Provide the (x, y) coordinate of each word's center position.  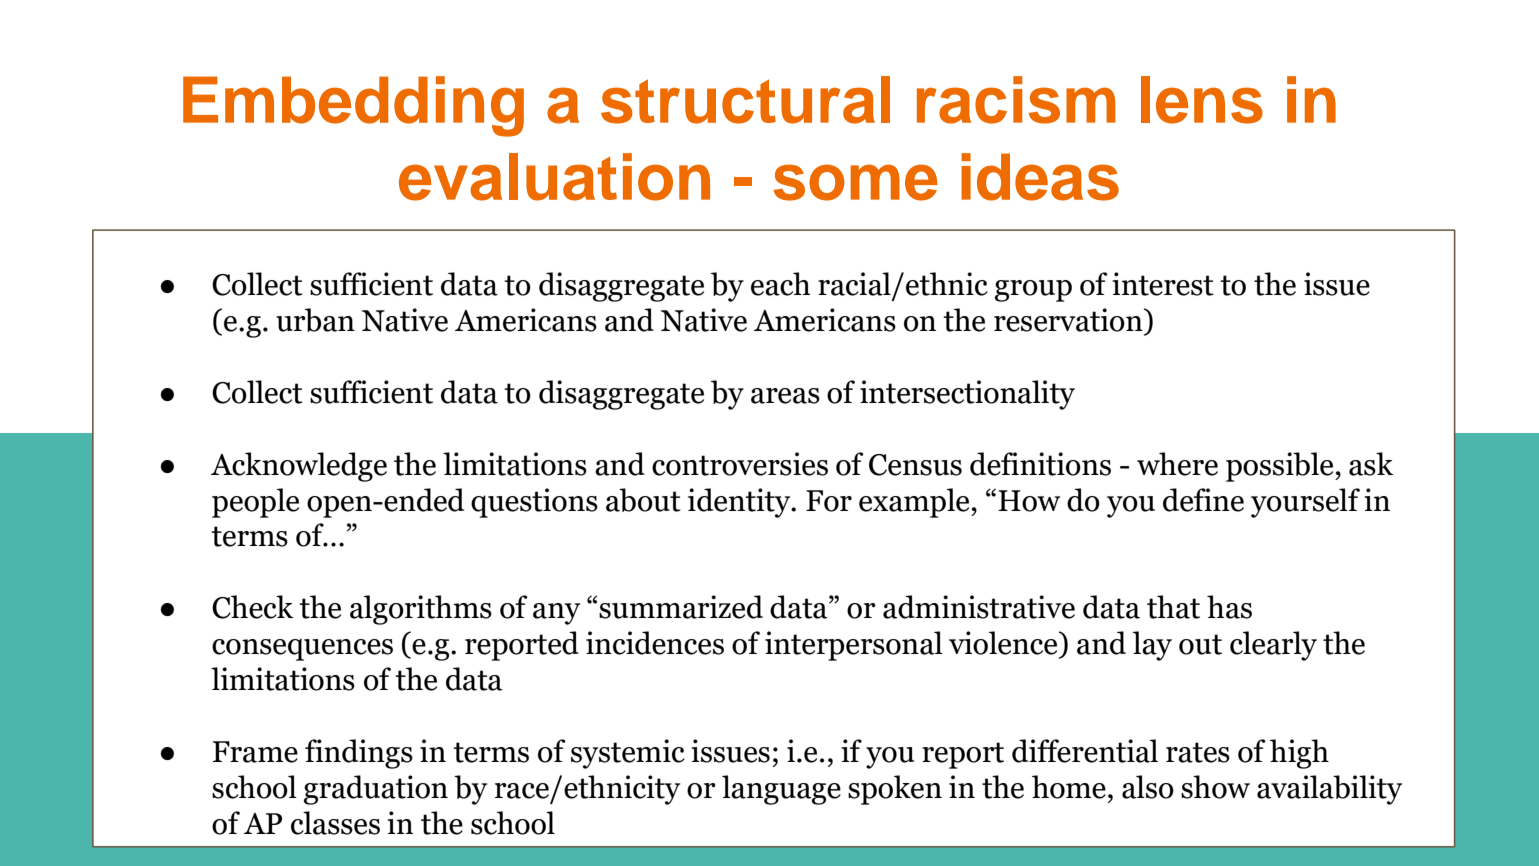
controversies (740, 464)
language (781, 790)
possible (1281, 467)
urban (315, 320)
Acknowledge (299, 467)
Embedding (353, 106)
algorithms (421, 610)
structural (745, 100)
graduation (376, 790)
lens (1202, 100)
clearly (1273, 646)
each (781, 284)
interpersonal (854, 646)
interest (1163, 284)
